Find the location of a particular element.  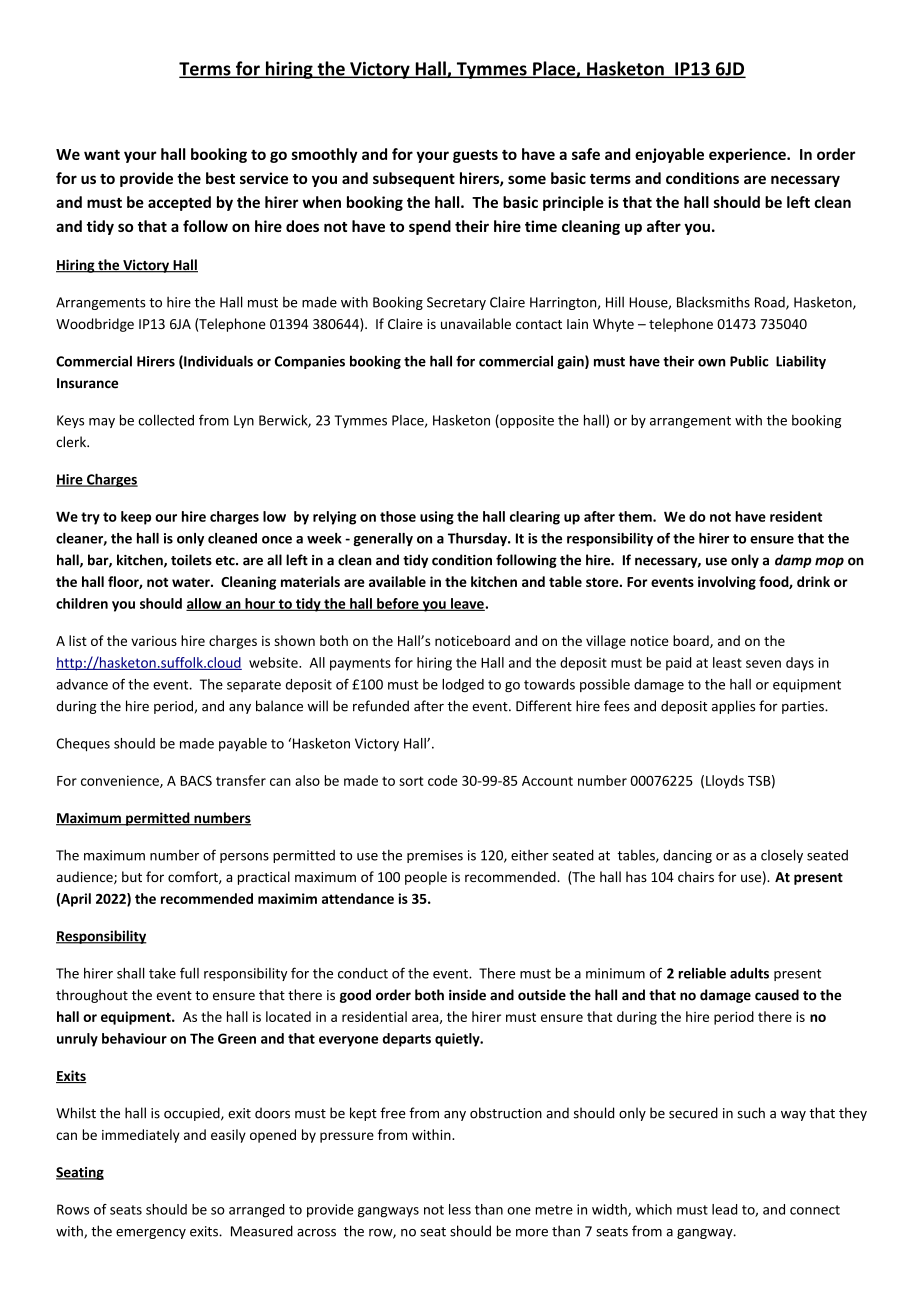

take is located at coordinates (162, 973).
